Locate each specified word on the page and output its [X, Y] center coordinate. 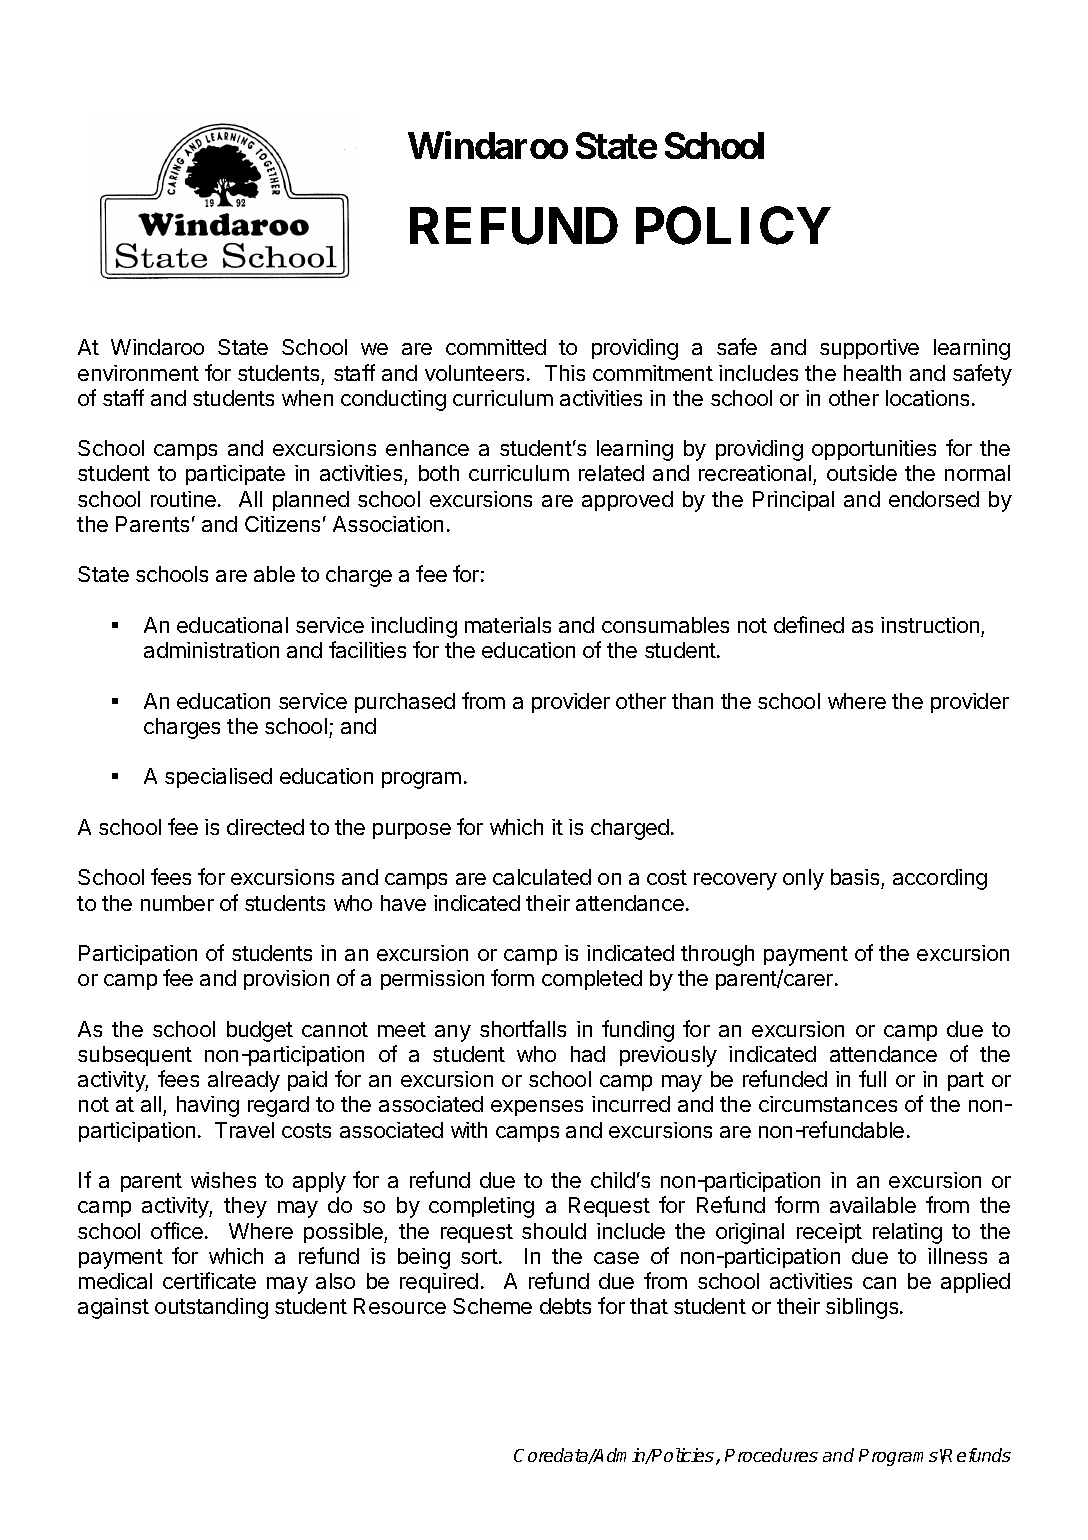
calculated [542, 877]
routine [183, 499]
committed [496, 347]
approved [627, 501]
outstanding [211, 1308]
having [208, 1106]
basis [856, 879]
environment [138, 373]
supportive [869, 349]
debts [565, 1306]
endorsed [934, 499]
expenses [537, 1108]
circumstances [828, 1104]
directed [265, 827]
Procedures [771, 1455]
